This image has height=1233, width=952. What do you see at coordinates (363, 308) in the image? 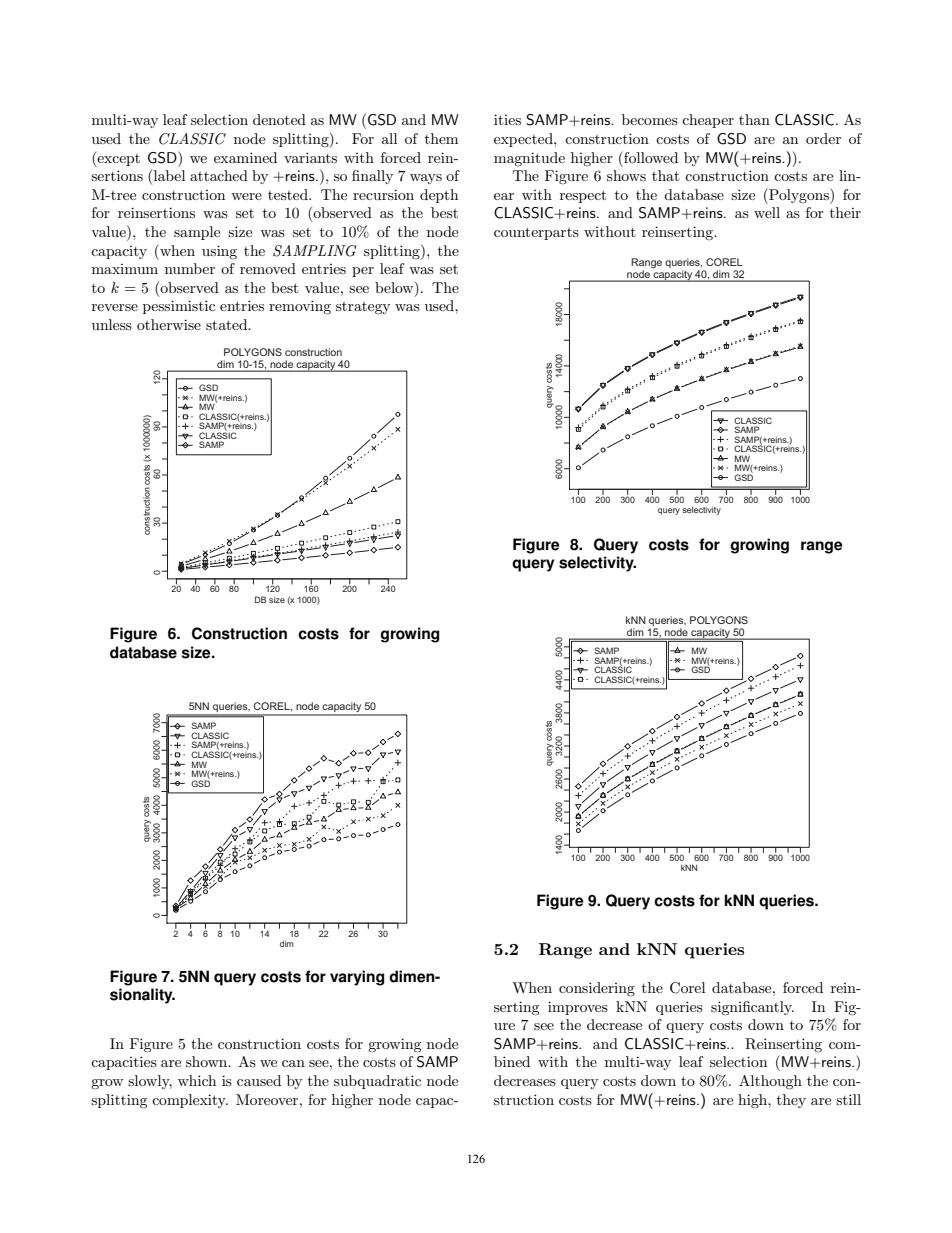
I see `strategy` at bounding box center [363, 308].
